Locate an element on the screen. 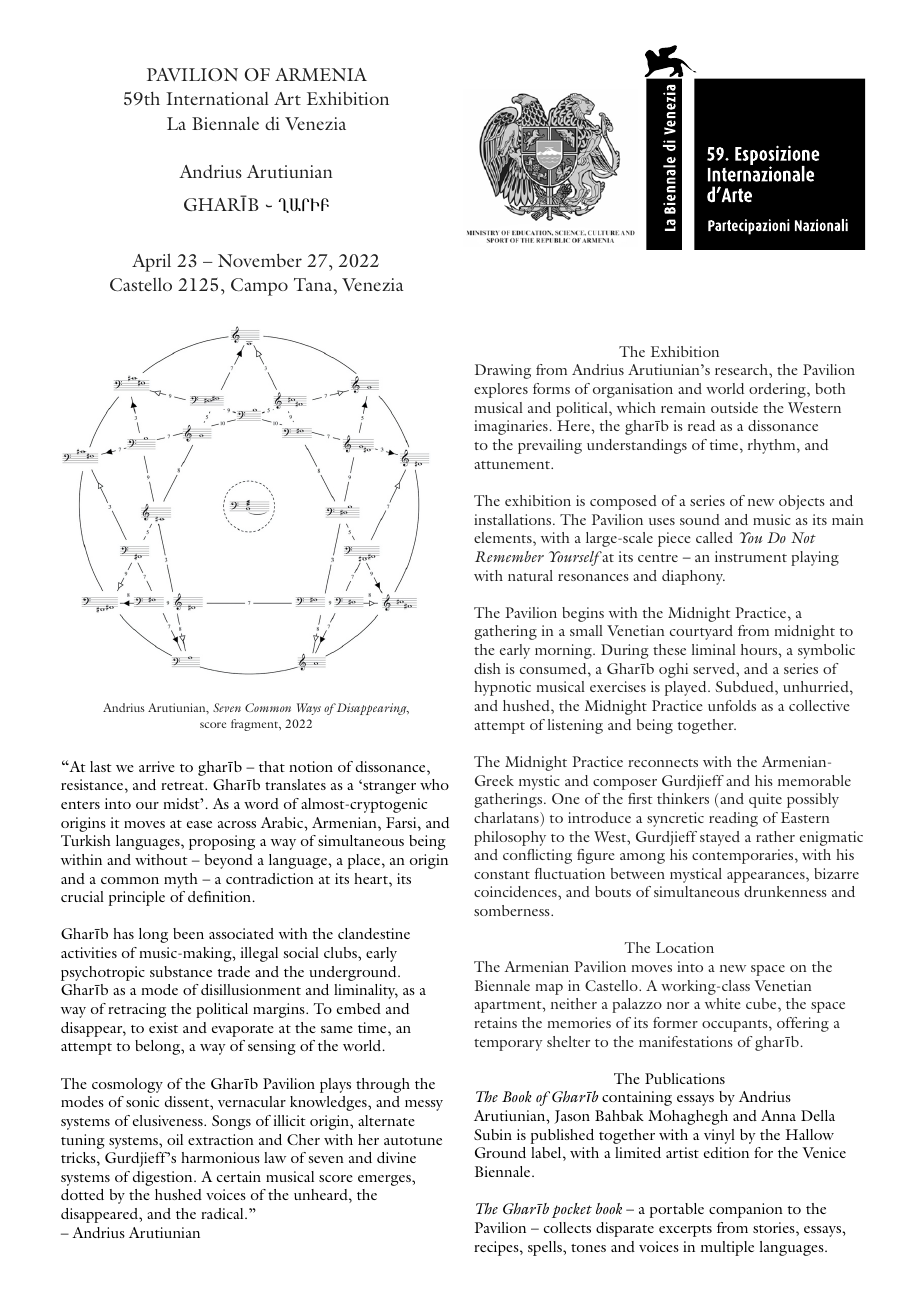 The height and width of the screenshot is (1308, 924). unfolds is located at coordinates (732, 705).
